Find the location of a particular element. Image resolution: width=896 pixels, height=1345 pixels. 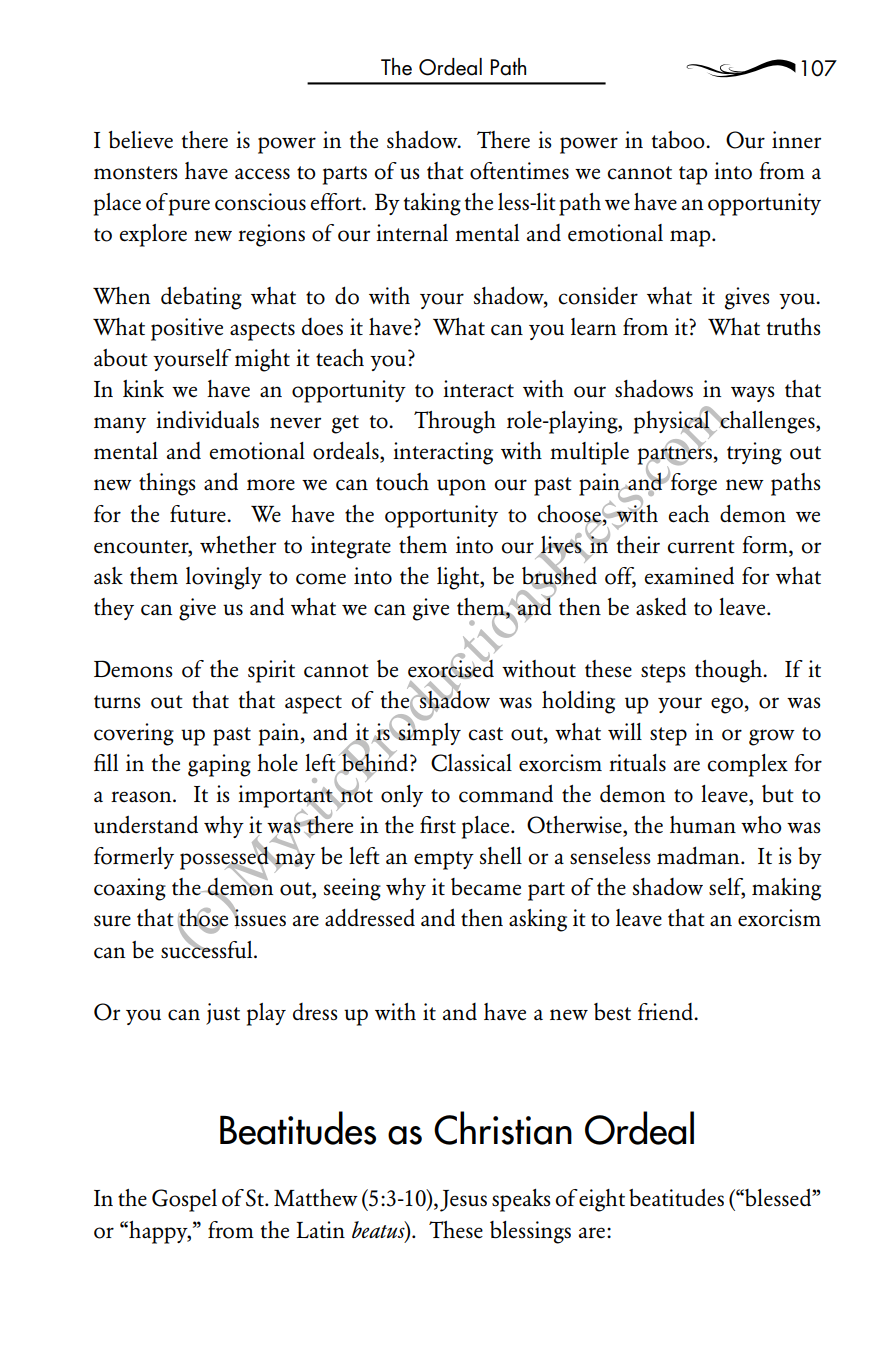

current is located at coordinates (701, 547).
